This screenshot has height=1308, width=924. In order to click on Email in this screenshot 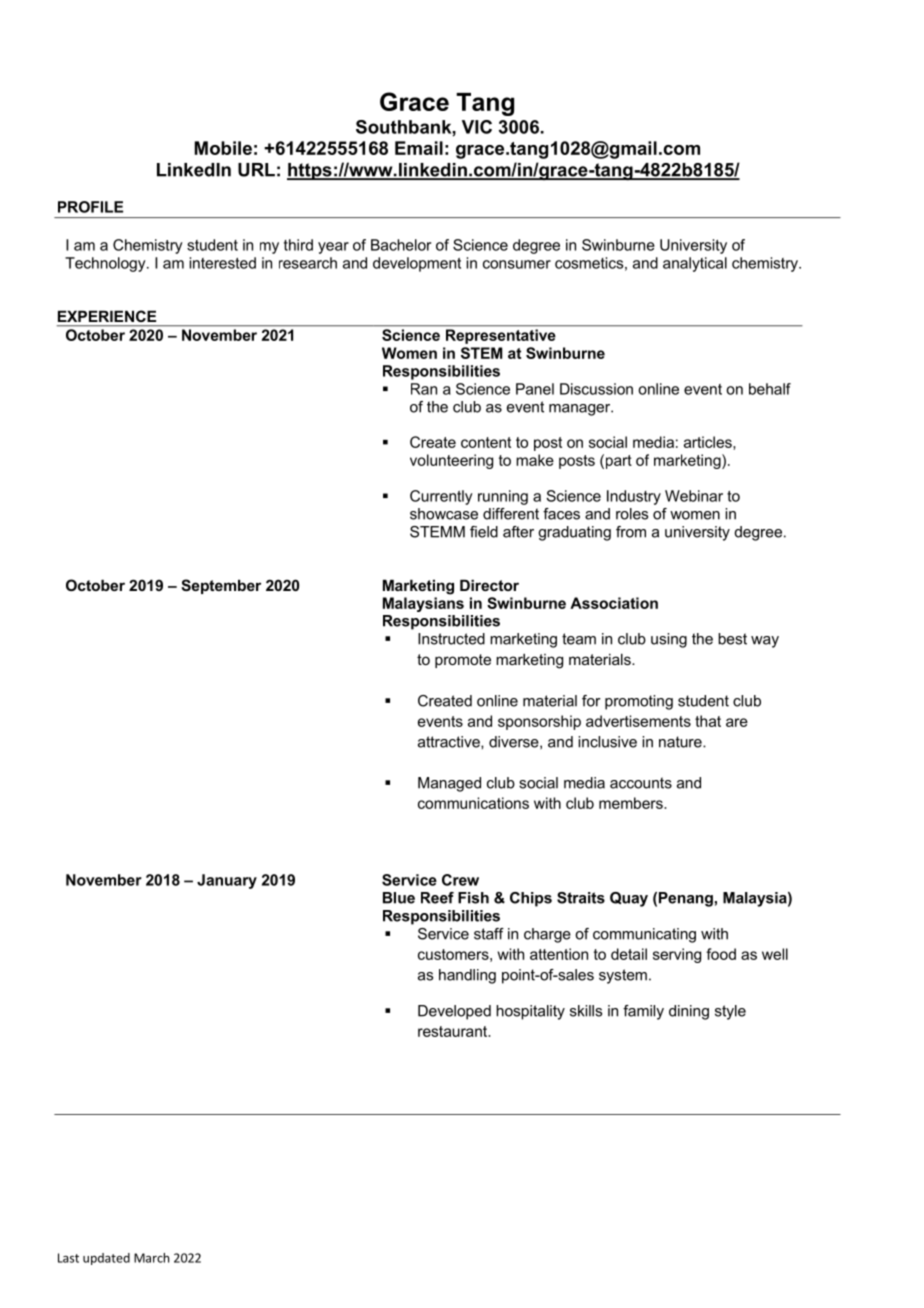, I will do `click(419, 148)`.
